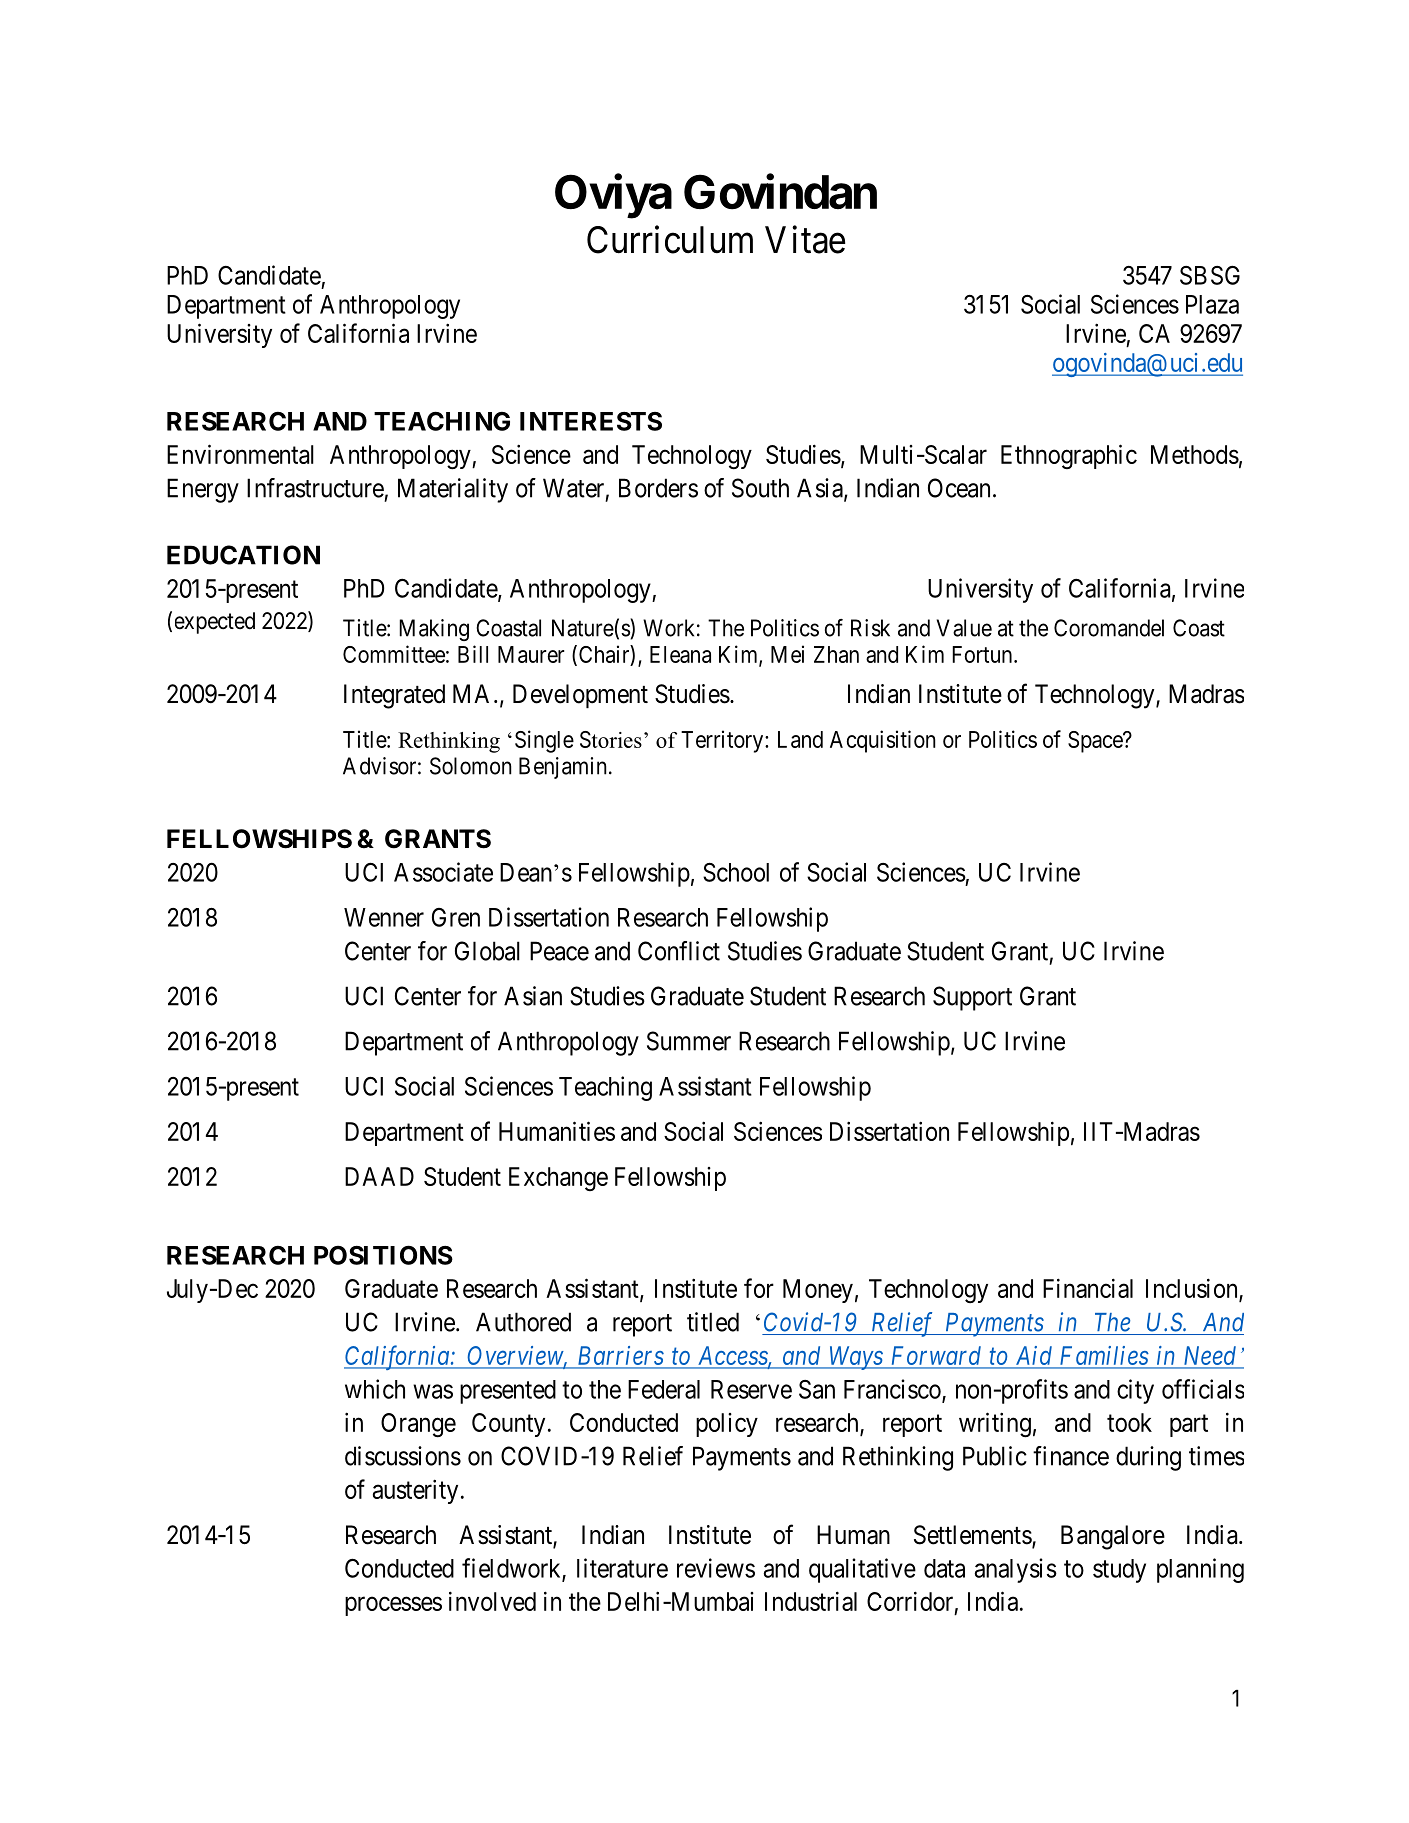  What do you see at coordinates (679, 951) in the screenshot?
I see `Conflict` at bounding box center [679, 951].
